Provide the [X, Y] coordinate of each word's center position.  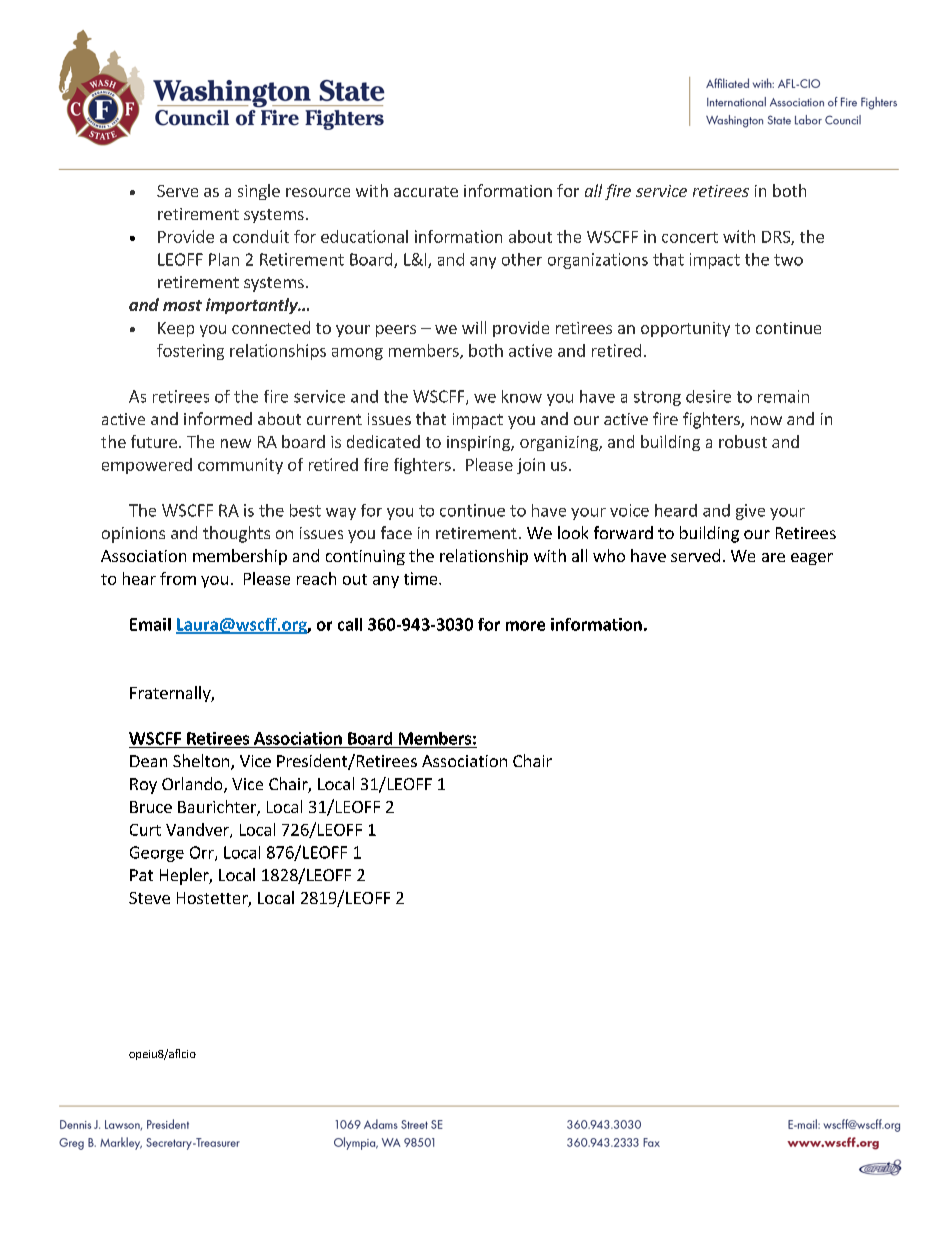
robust [743, 441]
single [259, 192]
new [236, 443]
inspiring [479, 443]
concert [690, 237]
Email [150, 624]
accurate [426, 191]
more [525, 626]
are [773, 557]
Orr [203, 853]
